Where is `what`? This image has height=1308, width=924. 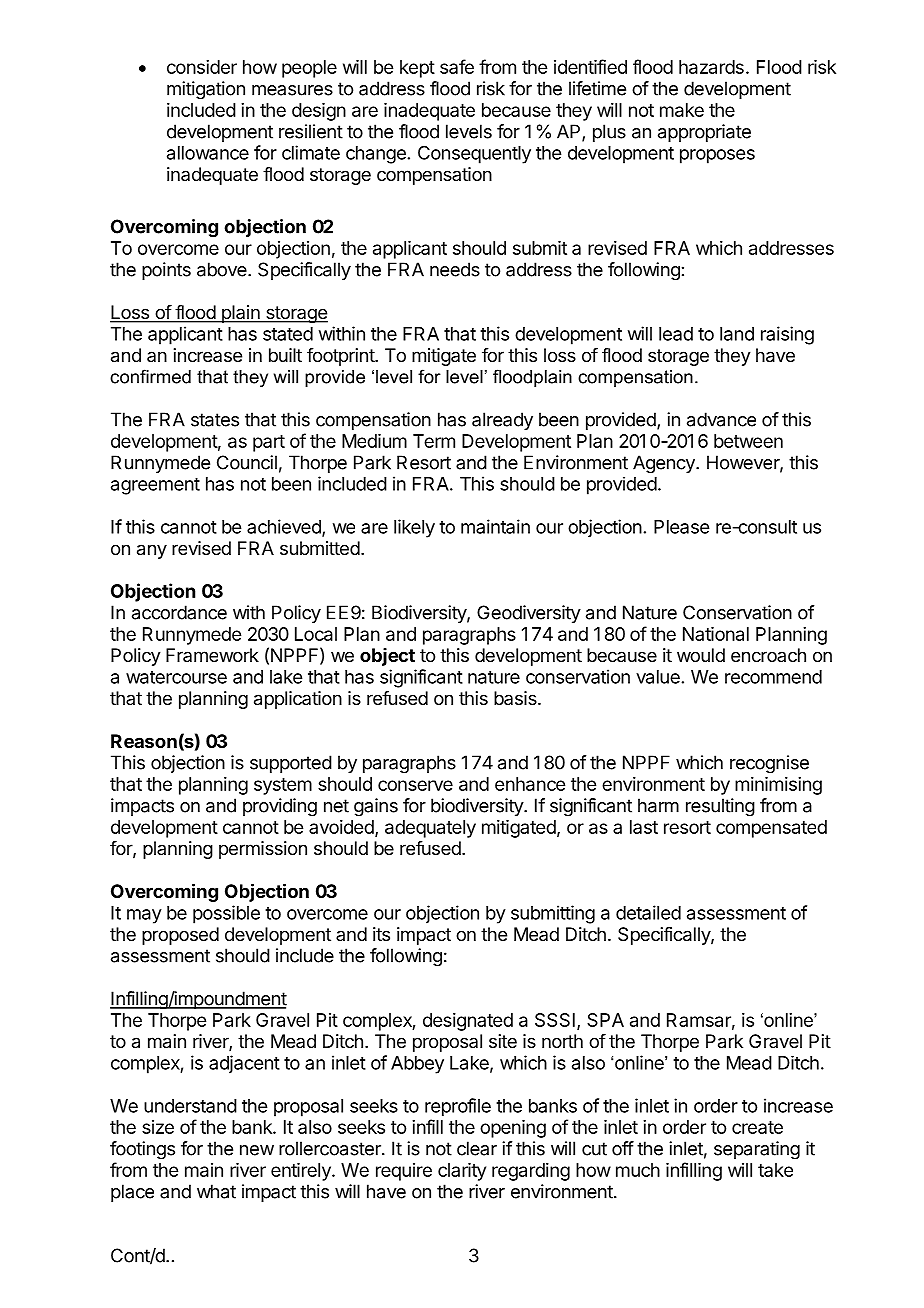
what is located at coordinates (216, 1191).
